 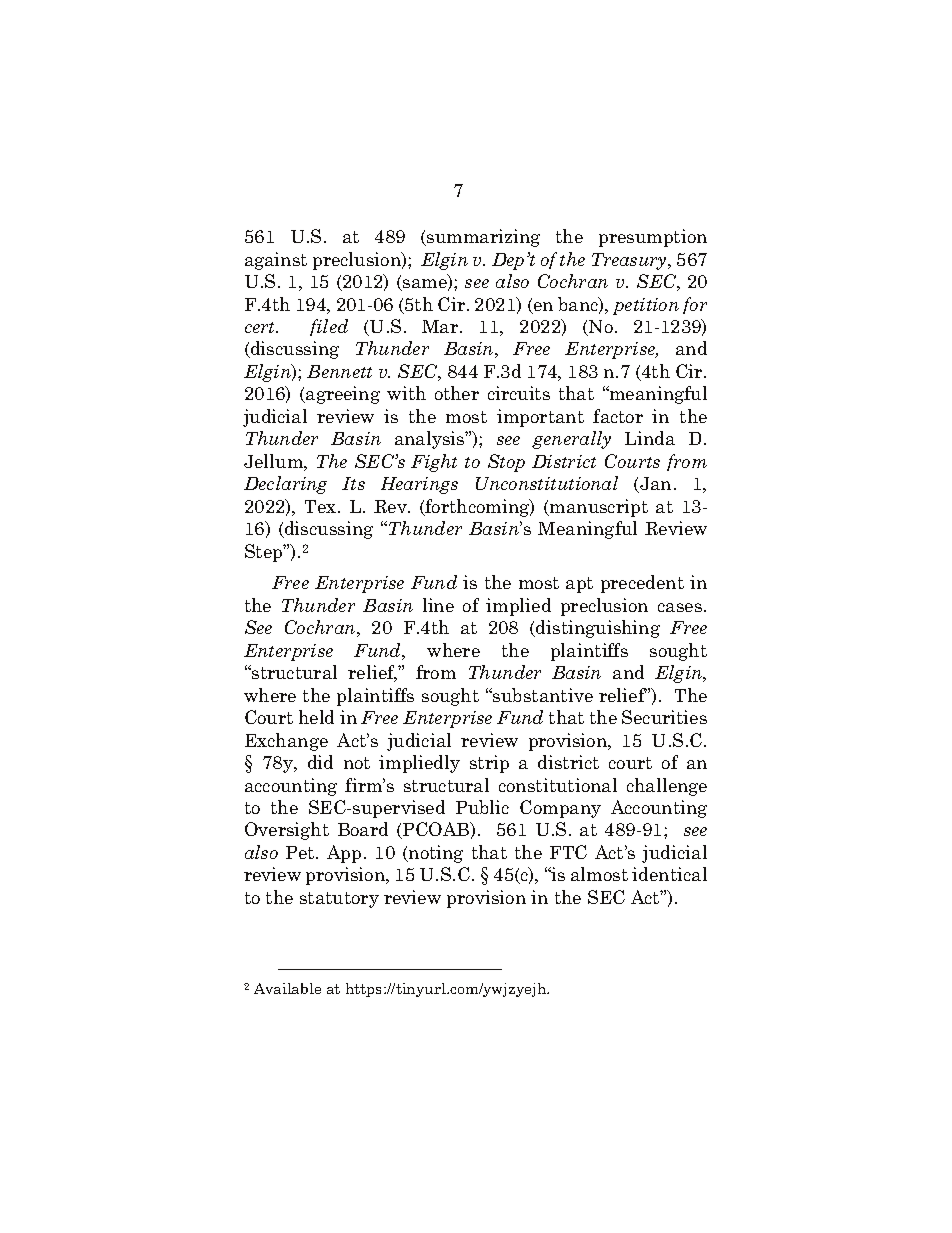 What do you see at coordinates (320, 762) in the screenshot?
I see `did` at bounding box center [320, 762].
